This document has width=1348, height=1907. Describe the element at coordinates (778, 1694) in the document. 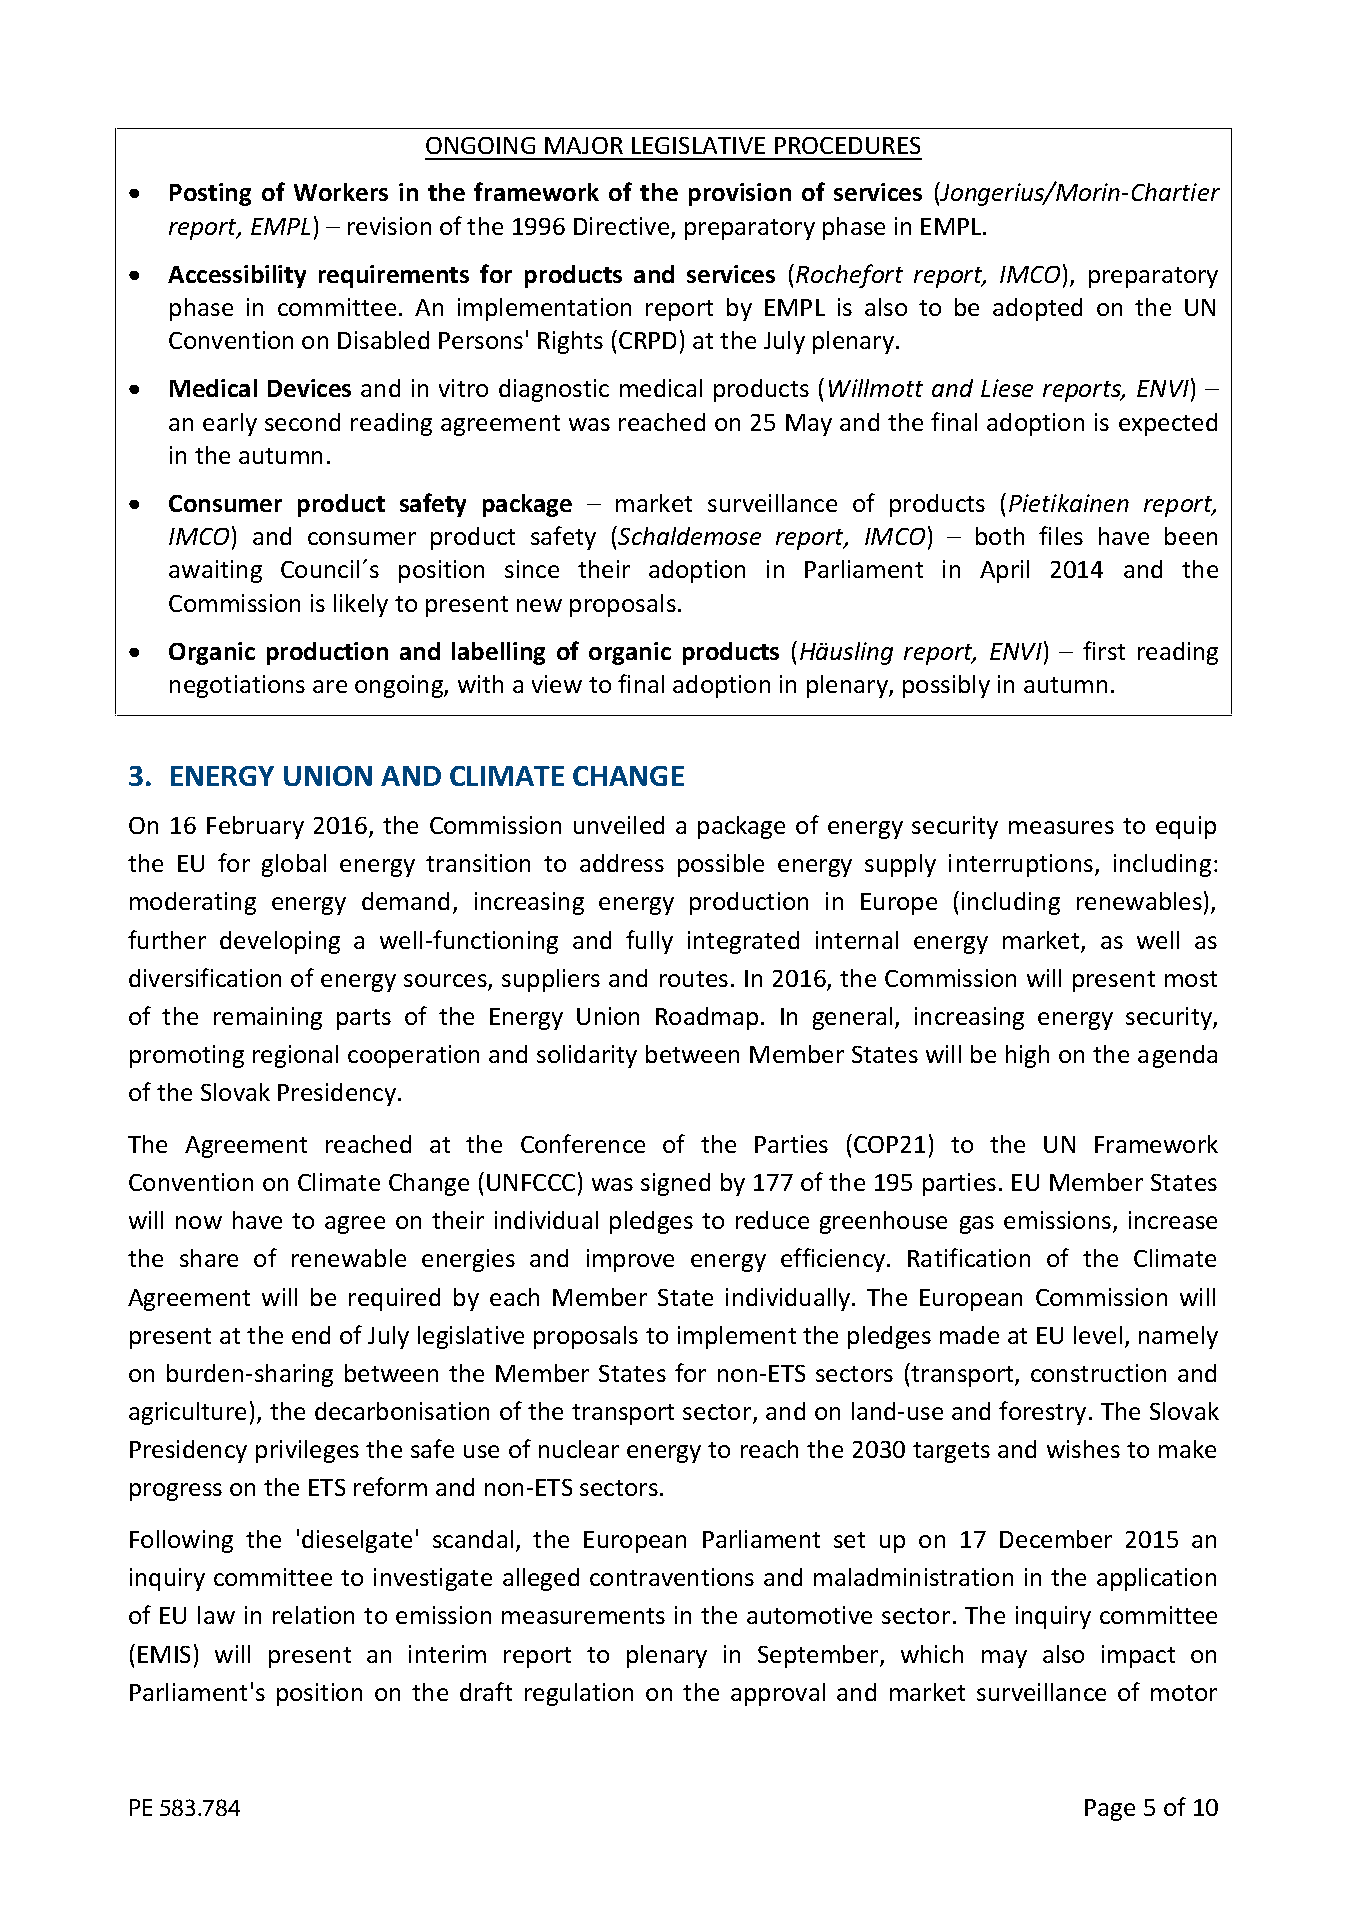

I see `approval` at that location.
